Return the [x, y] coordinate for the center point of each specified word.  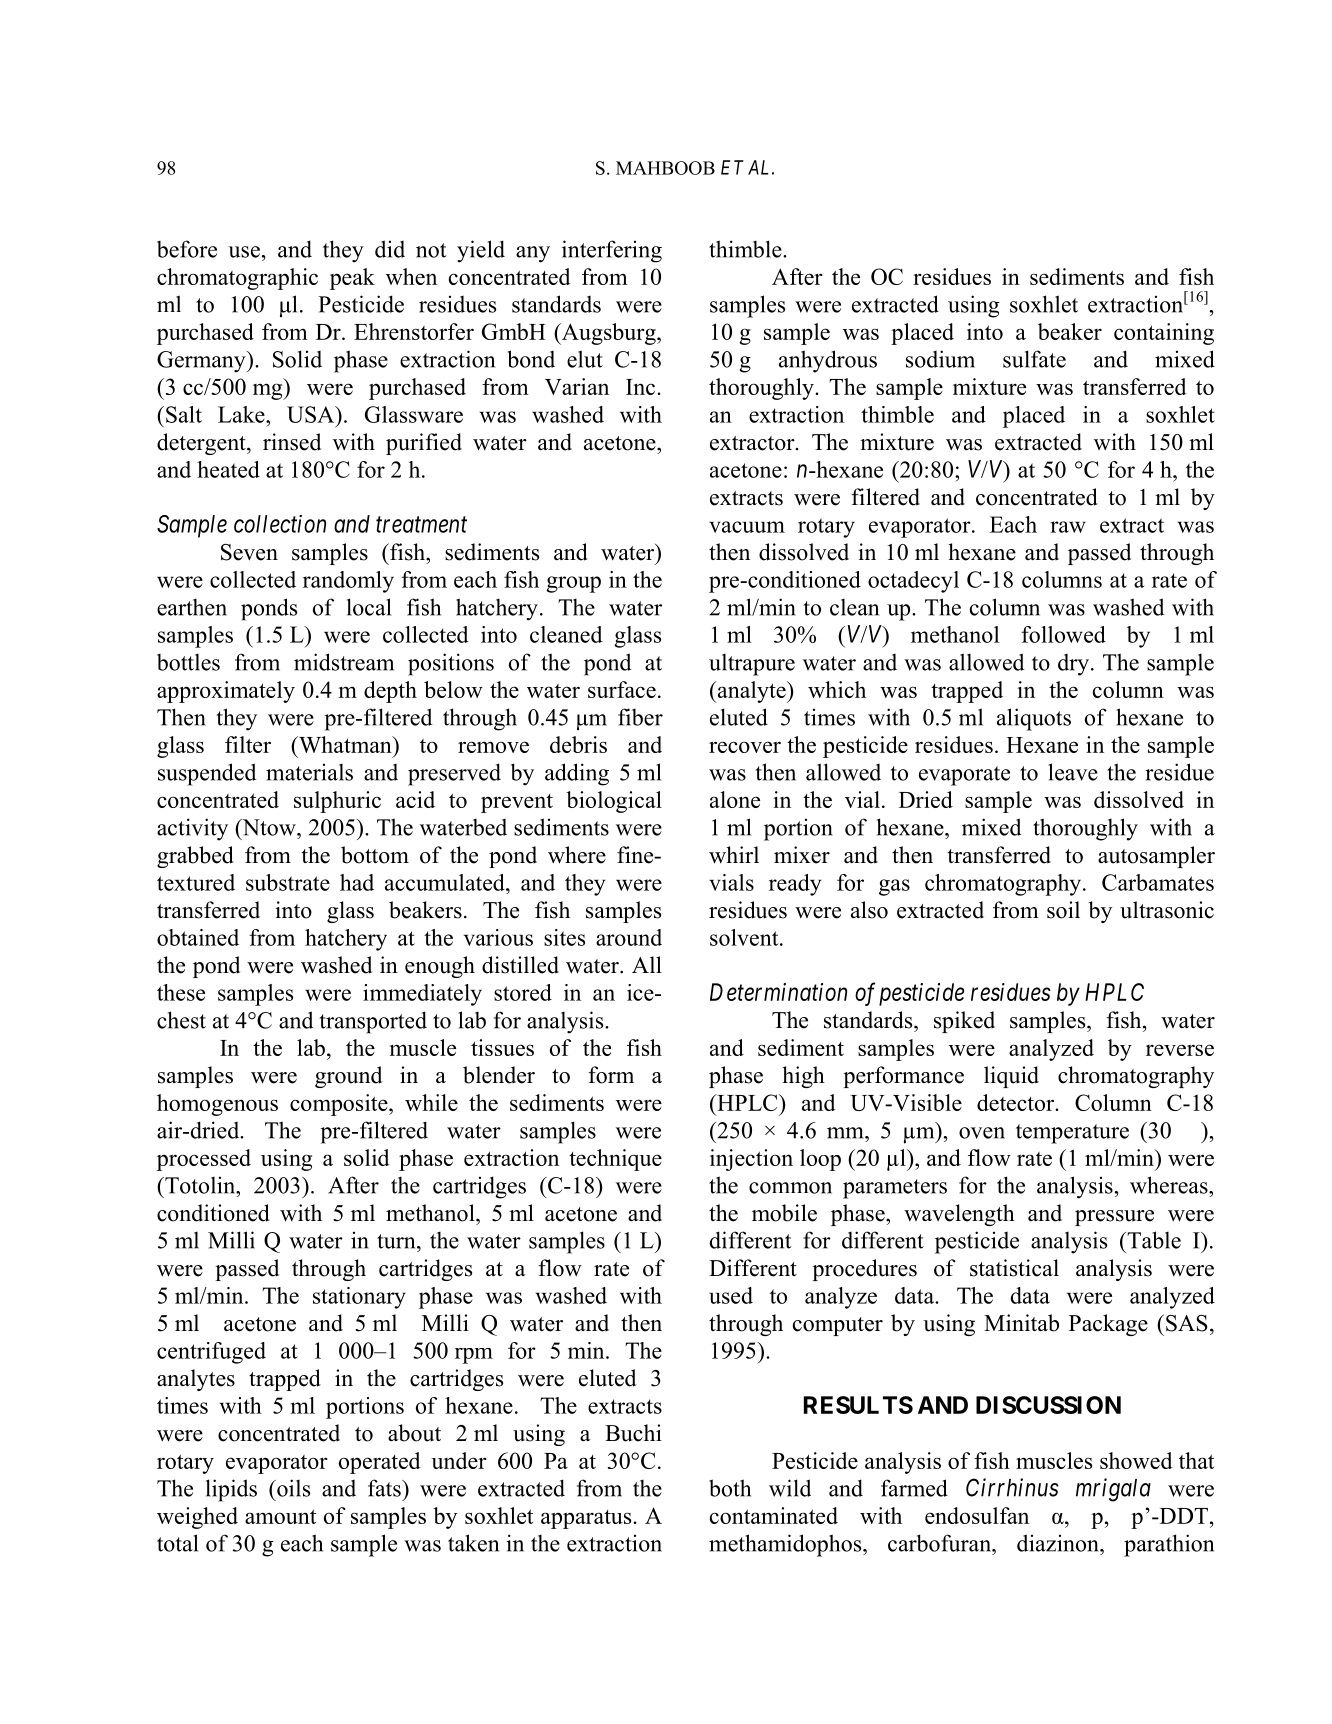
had [357, 882]
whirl [734, 854]
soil [1063, 910]
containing [1164, 334]
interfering [612, 251]
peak [352, 279]
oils [292, 1488]
